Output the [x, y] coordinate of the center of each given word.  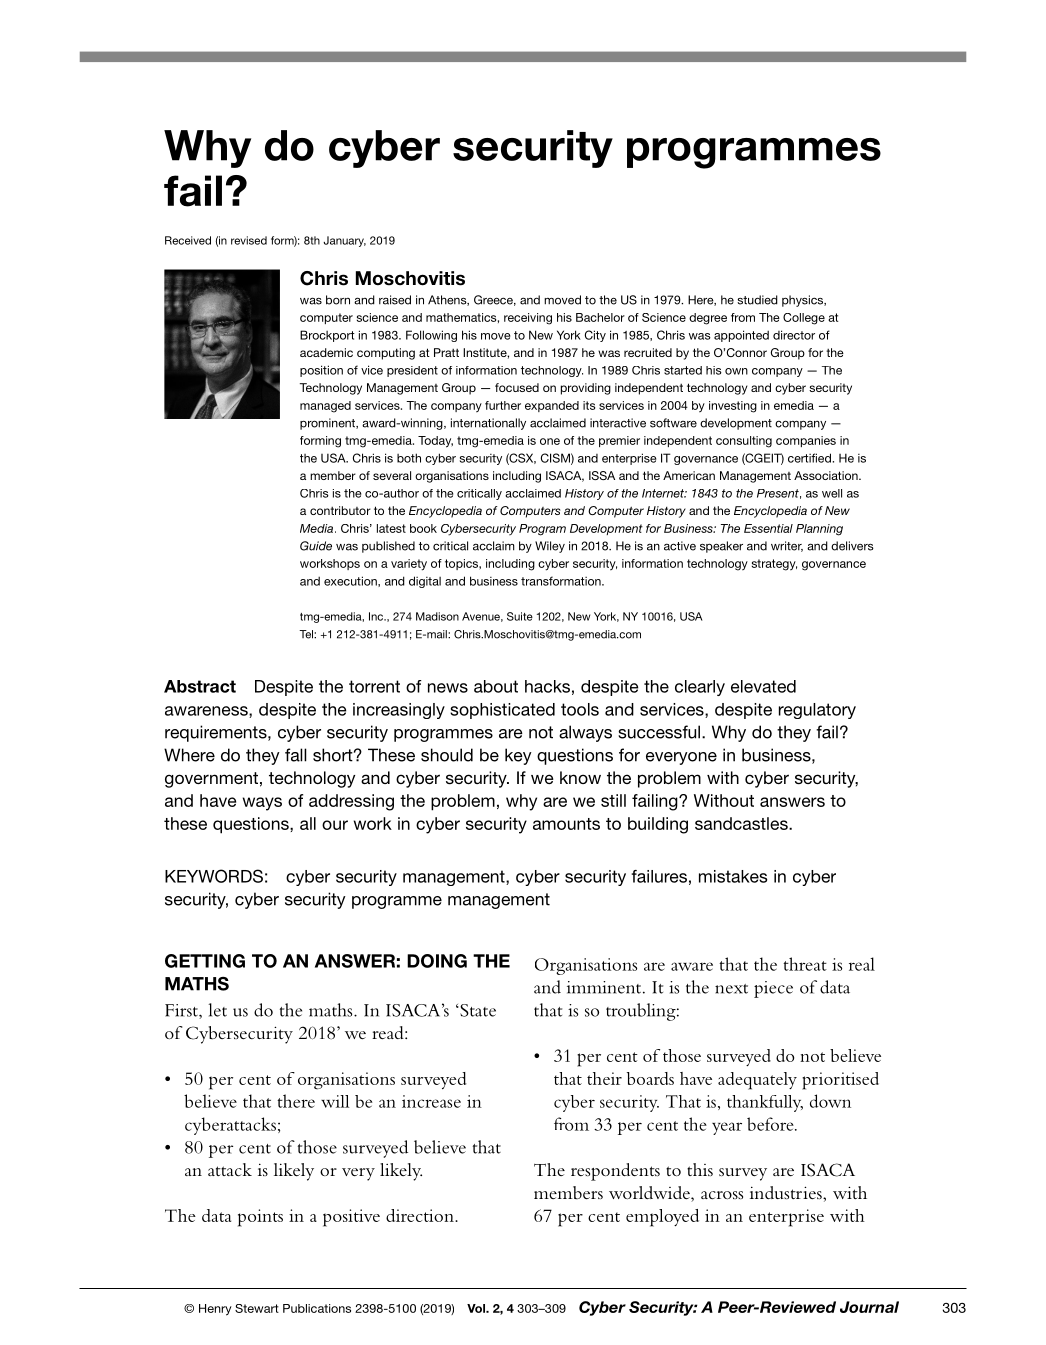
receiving [528, 319]
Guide [316, 546]
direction [421, 1215]
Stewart [257, 1308]
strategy [774, 565]
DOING [437, 961]
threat [805, 964]
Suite [520, 616]
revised [249, 240]
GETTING [205, 961]
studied [757, 300]
